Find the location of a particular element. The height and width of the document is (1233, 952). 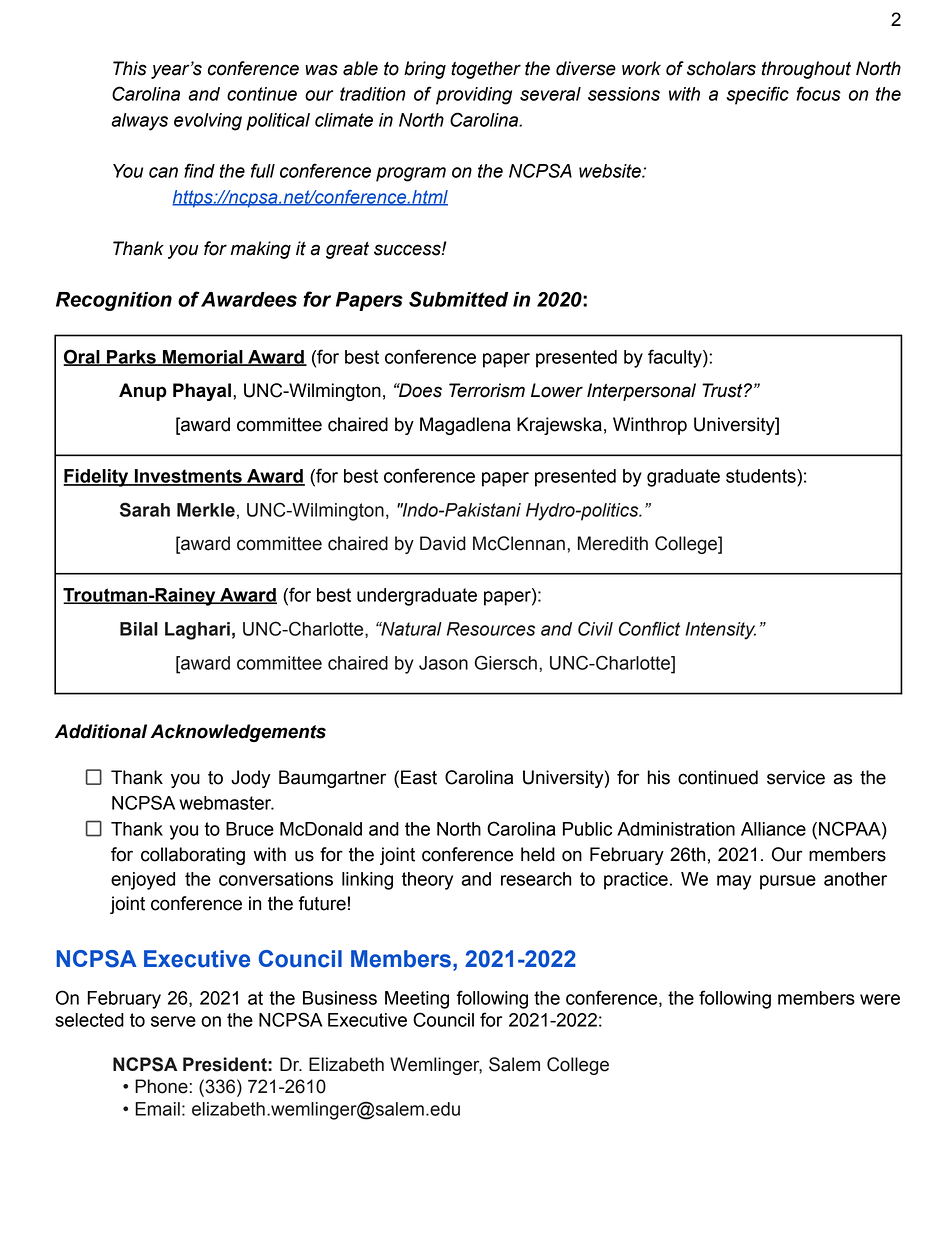

evolving is located at coordinates (208, 122).
